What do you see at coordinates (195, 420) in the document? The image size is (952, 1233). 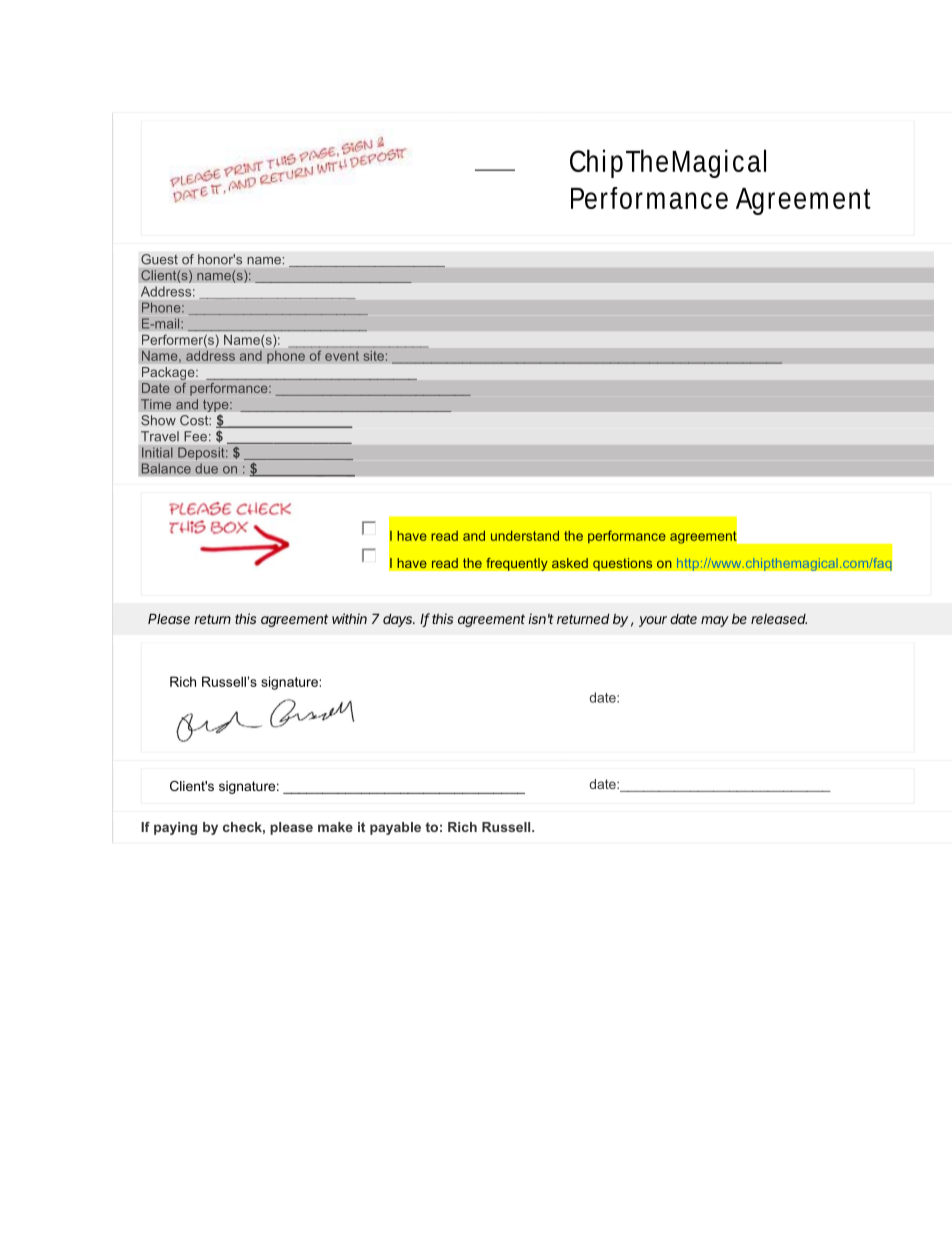 I see `Cost` at bounding box center [195, 420].
